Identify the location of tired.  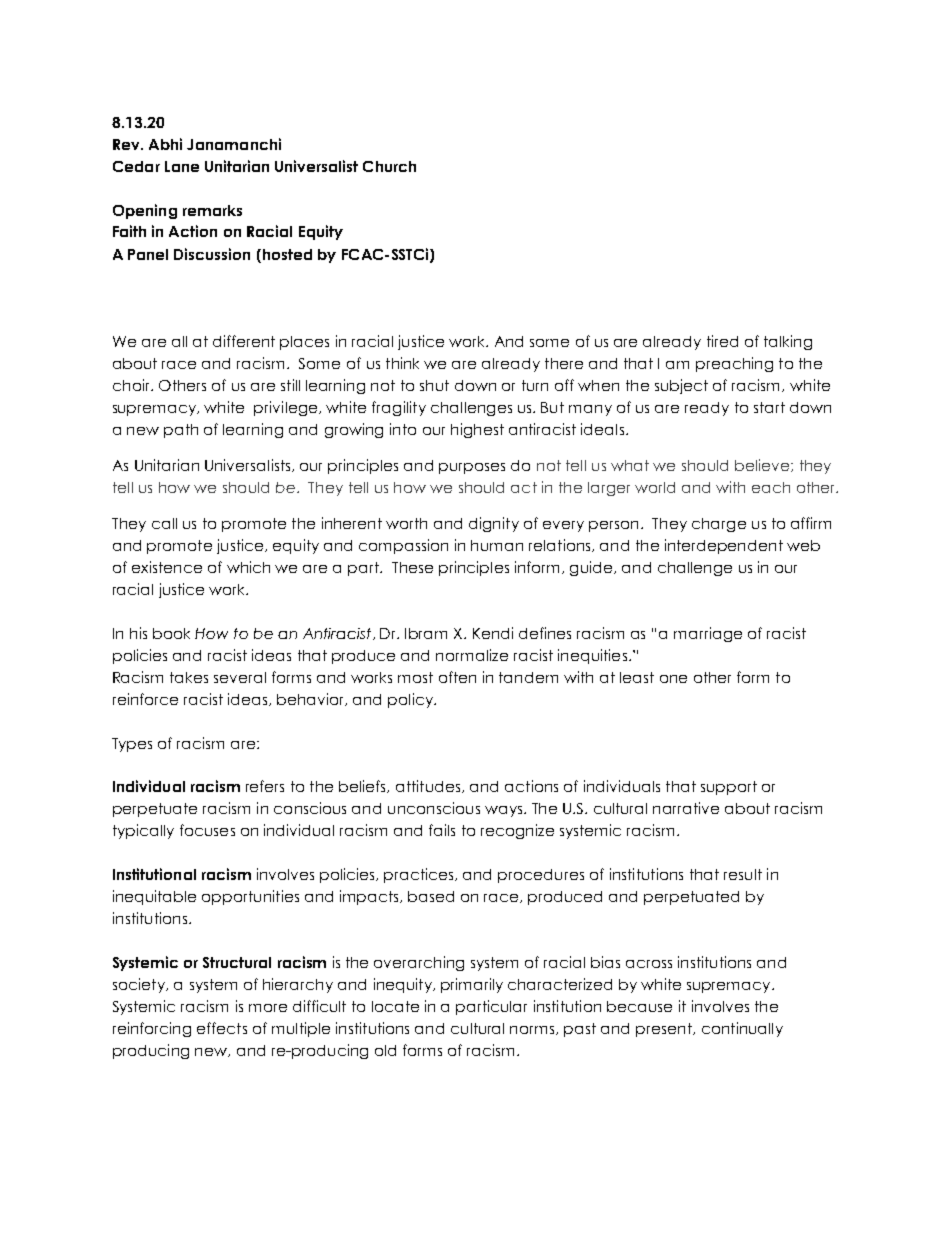
(722, 341).
